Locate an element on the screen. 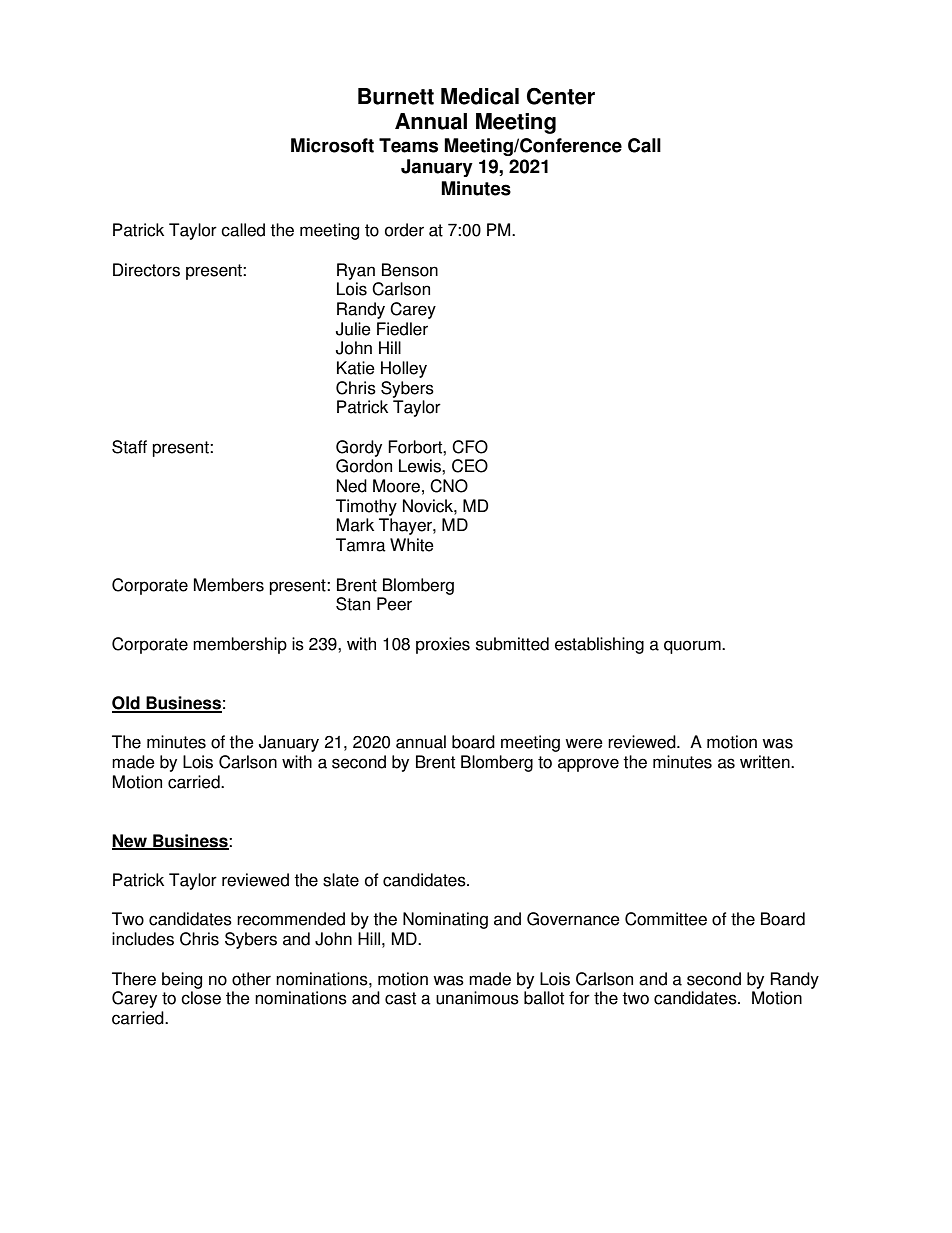  being is located at coordinates (182, 980).
